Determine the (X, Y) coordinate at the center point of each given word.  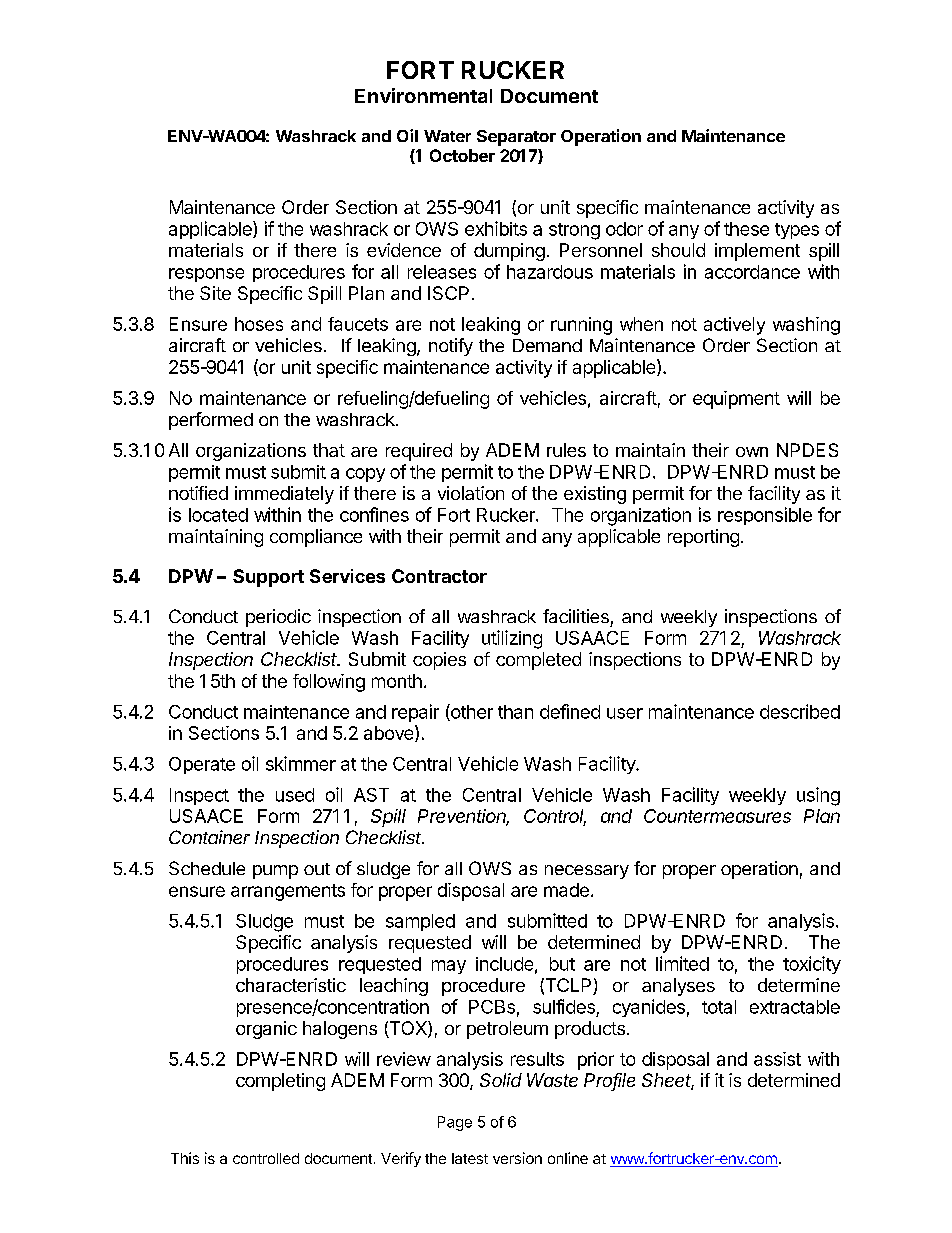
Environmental (423, 95)
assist (777, 1059)
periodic (278, 618)
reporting (703, 538)
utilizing (512, 639)
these (746, 229)
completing (280, 1082)
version (517, 1158)
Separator (516, 138)
